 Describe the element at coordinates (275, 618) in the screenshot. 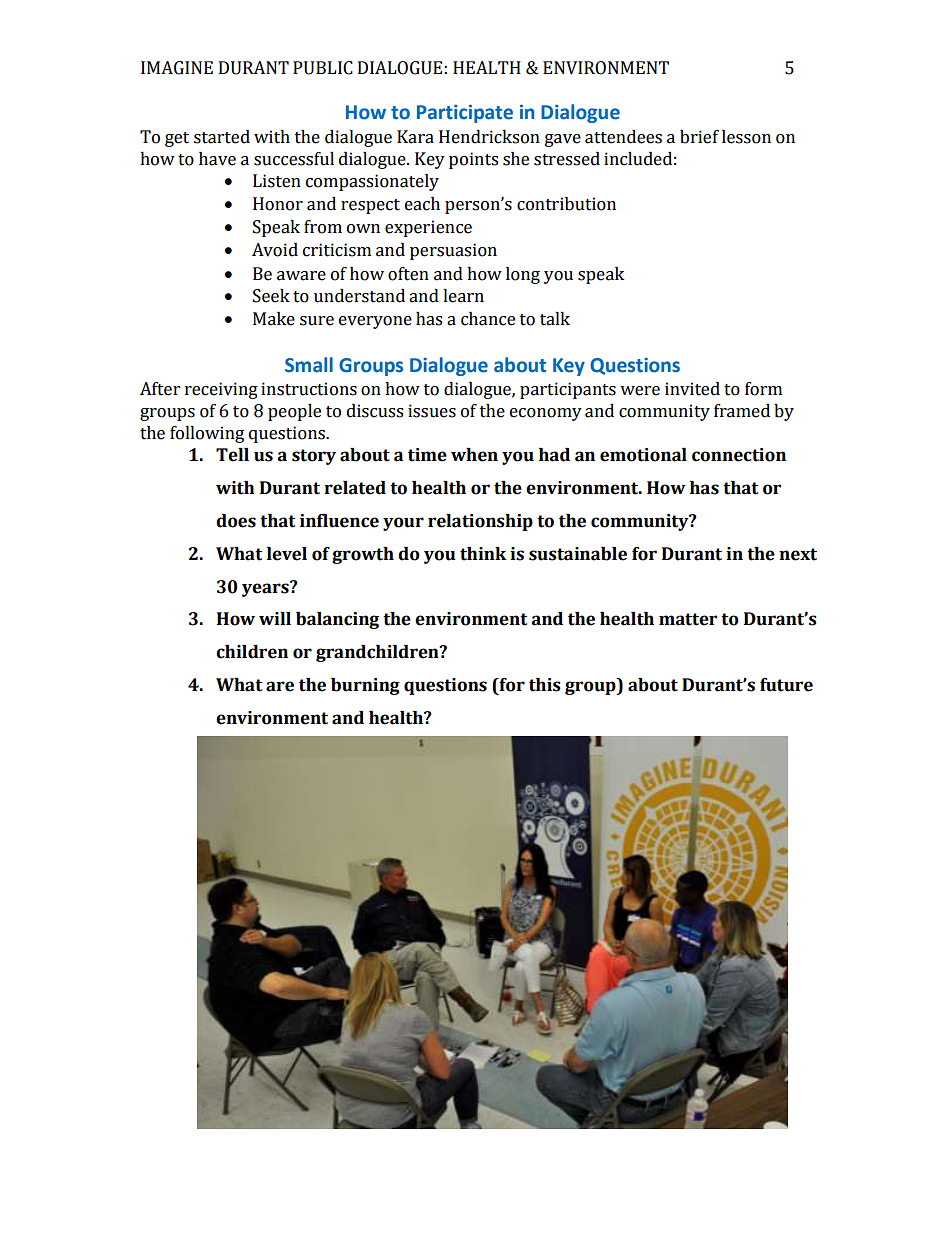

I see `will` at that location.
